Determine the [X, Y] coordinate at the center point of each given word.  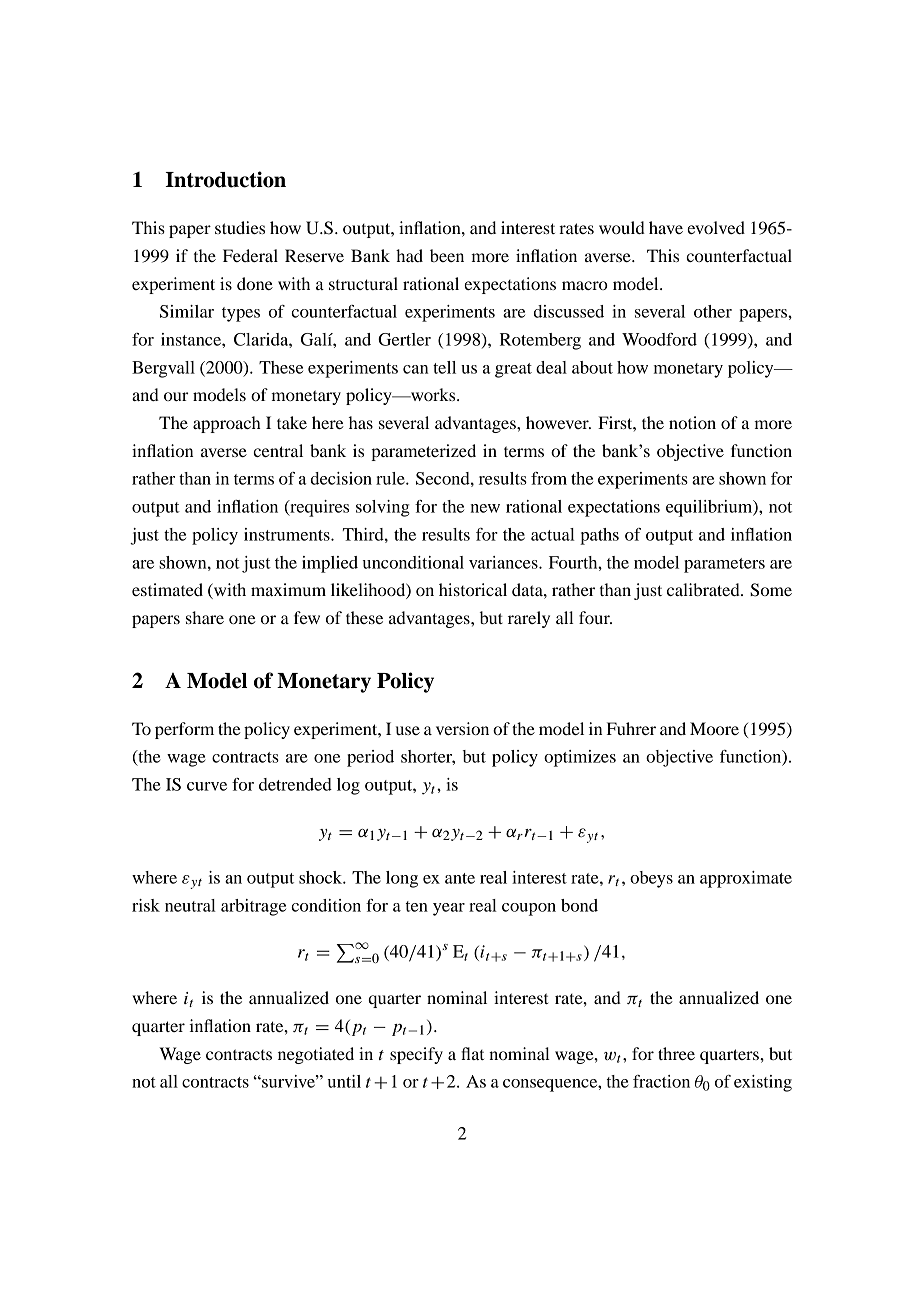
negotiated [316, 1055]
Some [771, 590]
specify [416, 1055]
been [447, 255]
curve [207, 786]
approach [227, 424]
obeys [651, 879]
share [205, 617]
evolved [716, 227]
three [676, 1053]
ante [460, 878]
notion [692, 422]
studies [240, 227]
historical [473, 589]
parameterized [423, 452]
